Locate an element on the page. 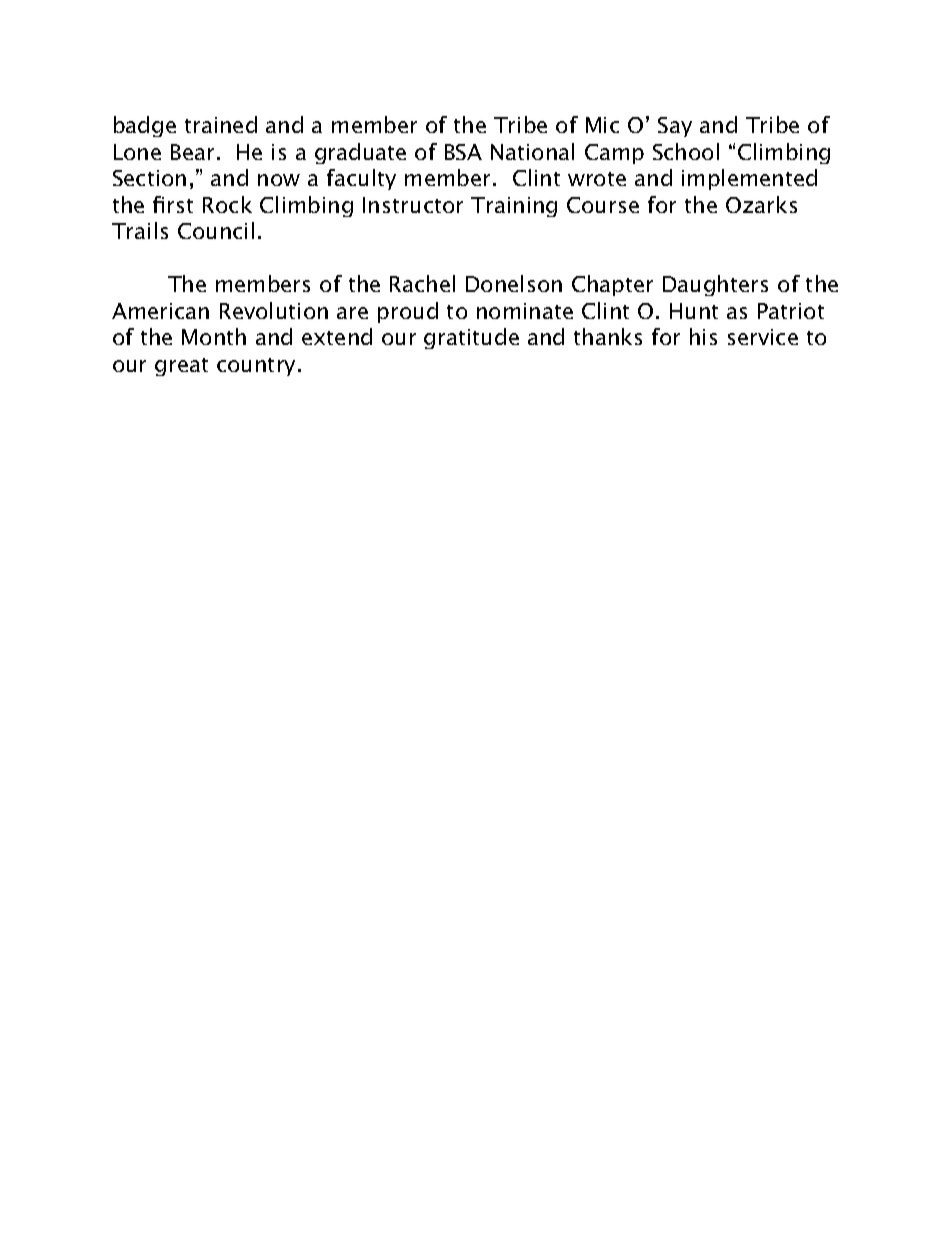  Revolution is located at coordinates (274, 310).
